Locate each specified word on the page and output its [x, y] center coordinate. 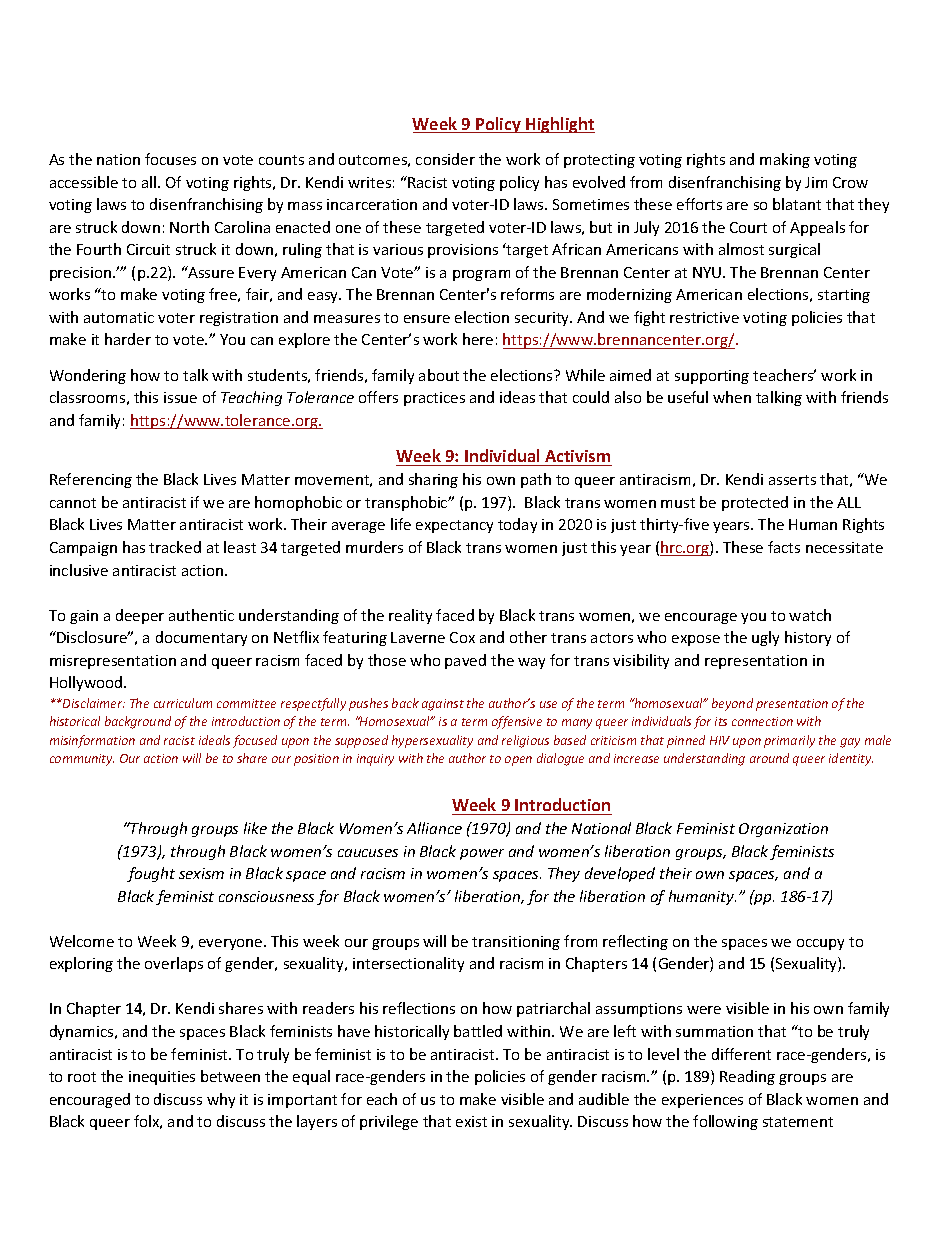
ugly [765, 638]
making [785, 160]
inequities [162, 1078]
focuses [170, 159]
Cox [462, 637]
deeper [140, 616]
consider [445, 159]
